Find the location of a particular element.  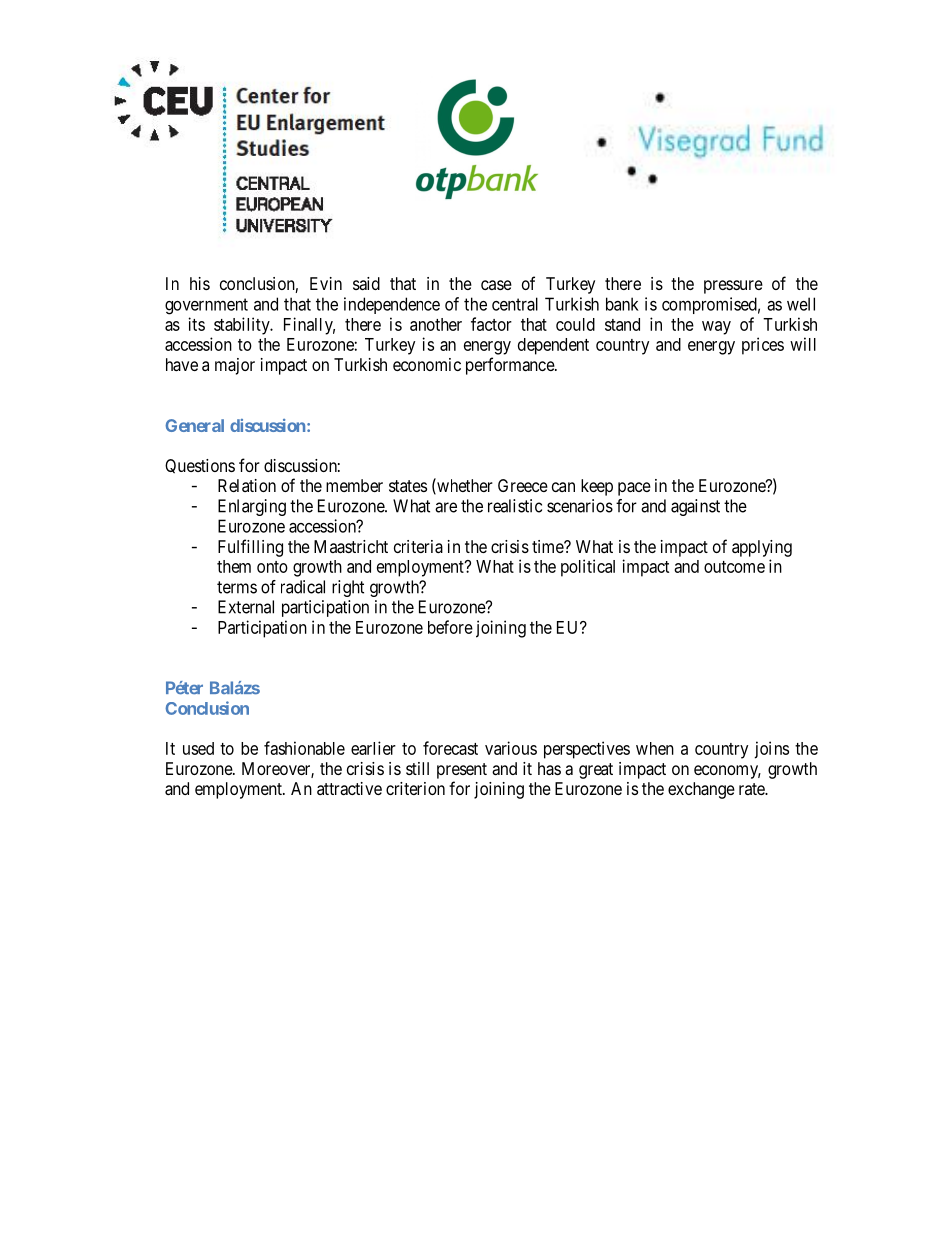

fashionable is located at coordinates (304, 748).
